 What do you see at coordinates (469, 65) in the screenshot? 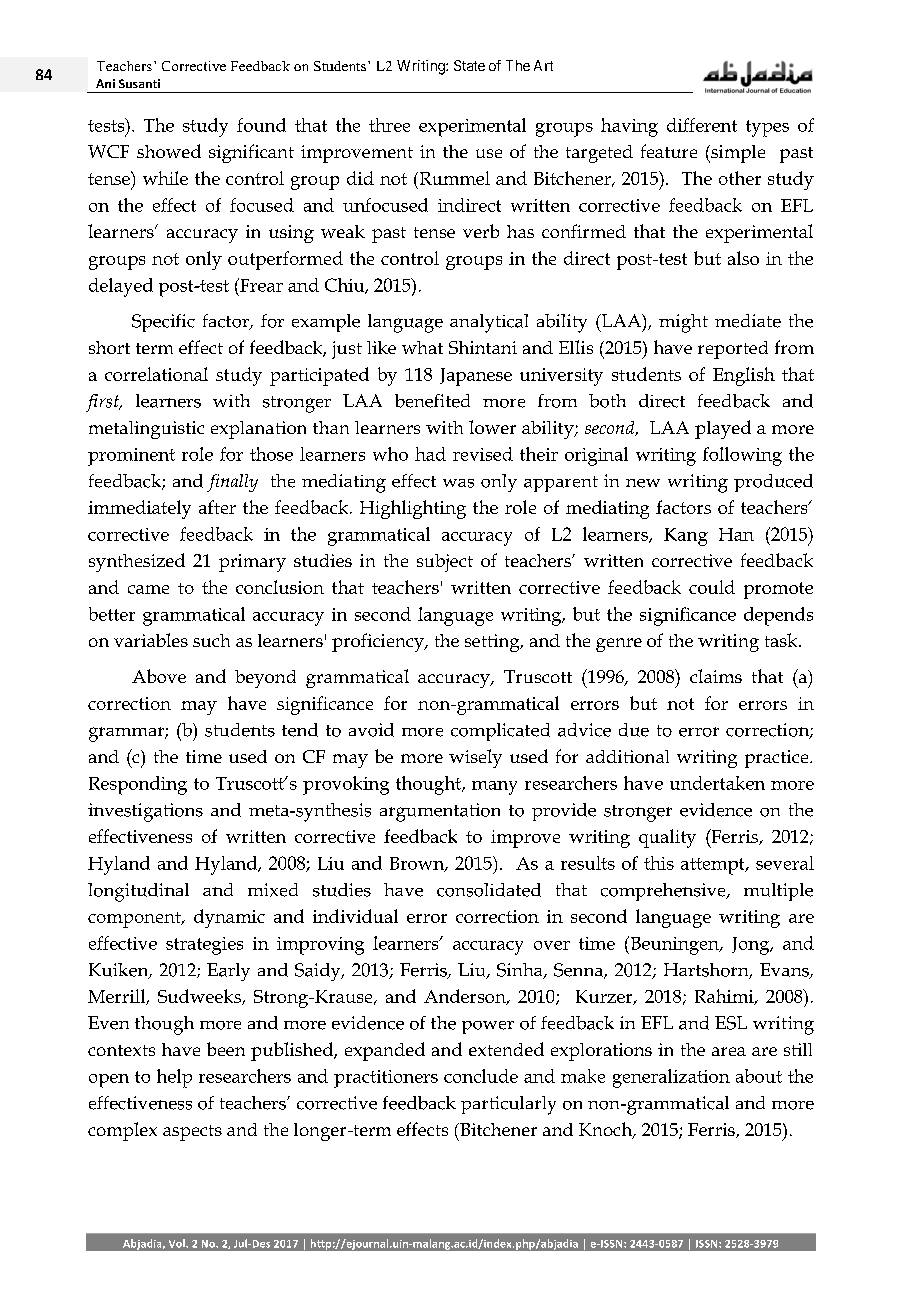
I see `State` at bounding box center [469, 65].
